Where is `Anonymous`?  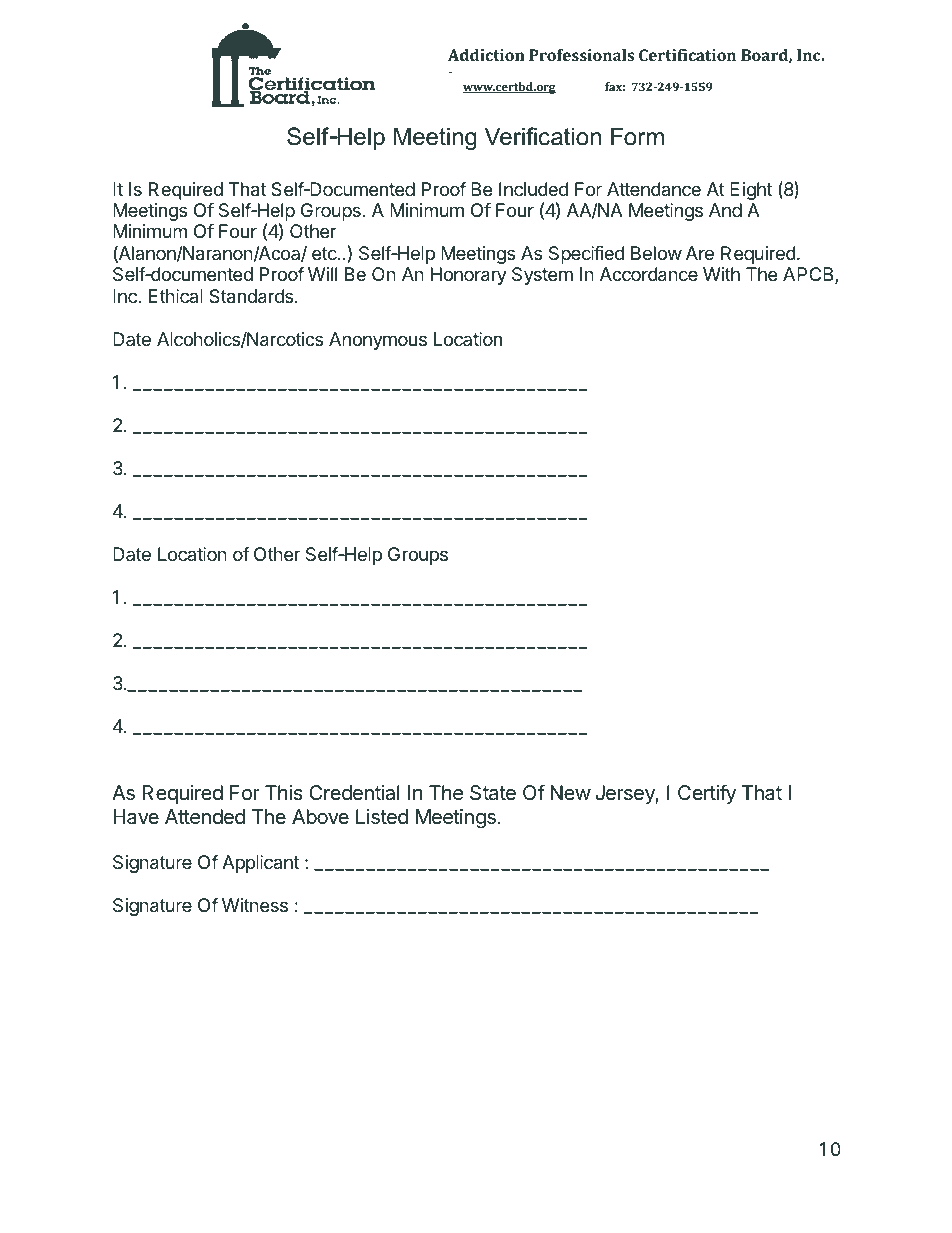
Anonymous is located at coordinates (378, 341).
